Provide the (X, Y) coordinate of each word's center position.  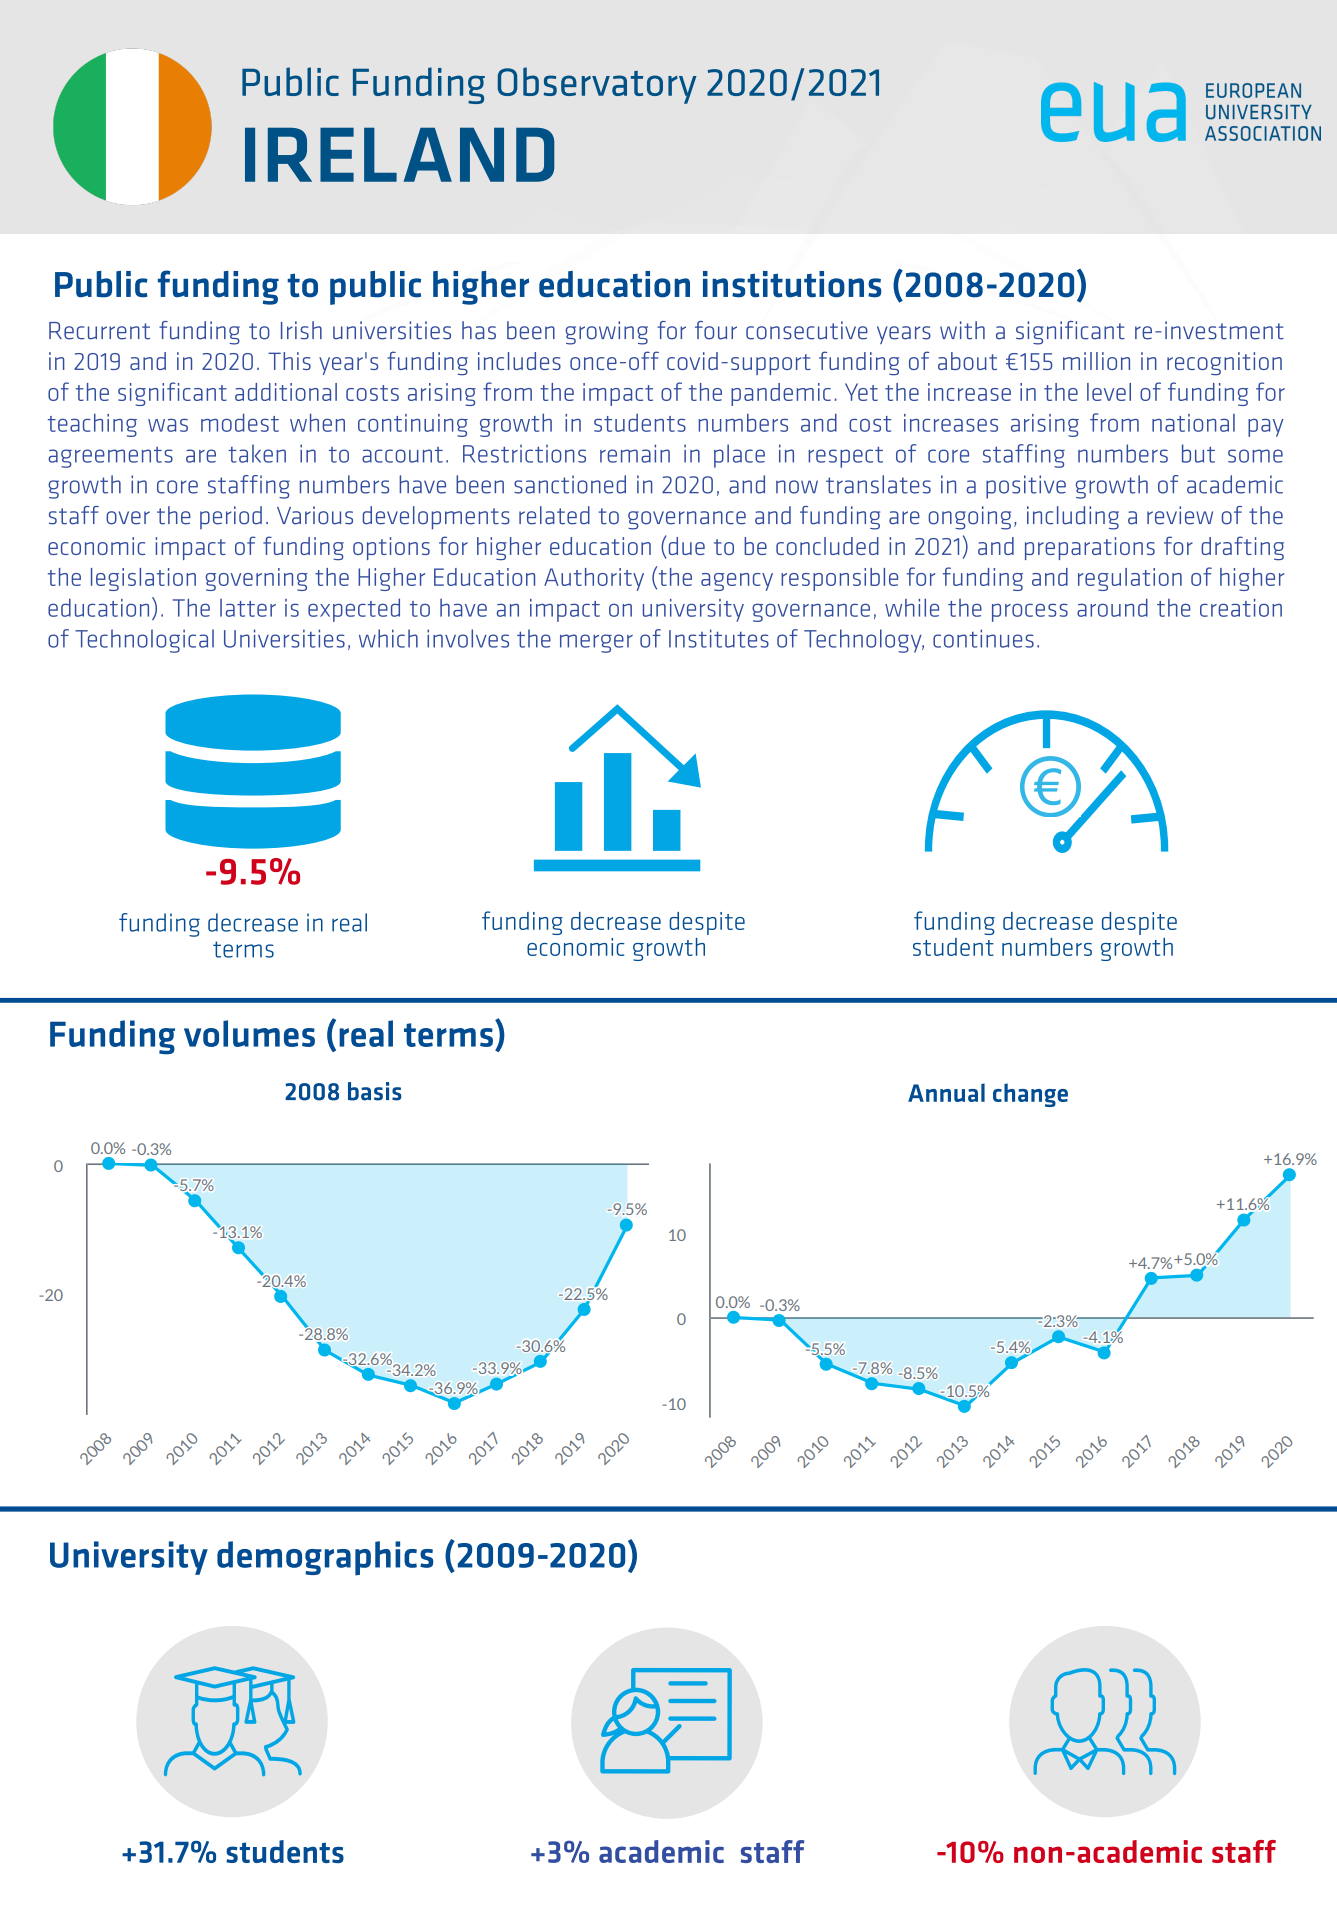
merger (596, 643)
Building (665, 1286)
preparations (1090, 548)
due (685, 545)
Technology (864, 641)
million (1096, 361)
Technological (144, 641)
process (1030, 612)
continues (983, 638)
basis (375, 1091)
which (388, 638)
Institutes (719, 638)
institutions (792, 284)
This (289, 361)
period (231, 517)
